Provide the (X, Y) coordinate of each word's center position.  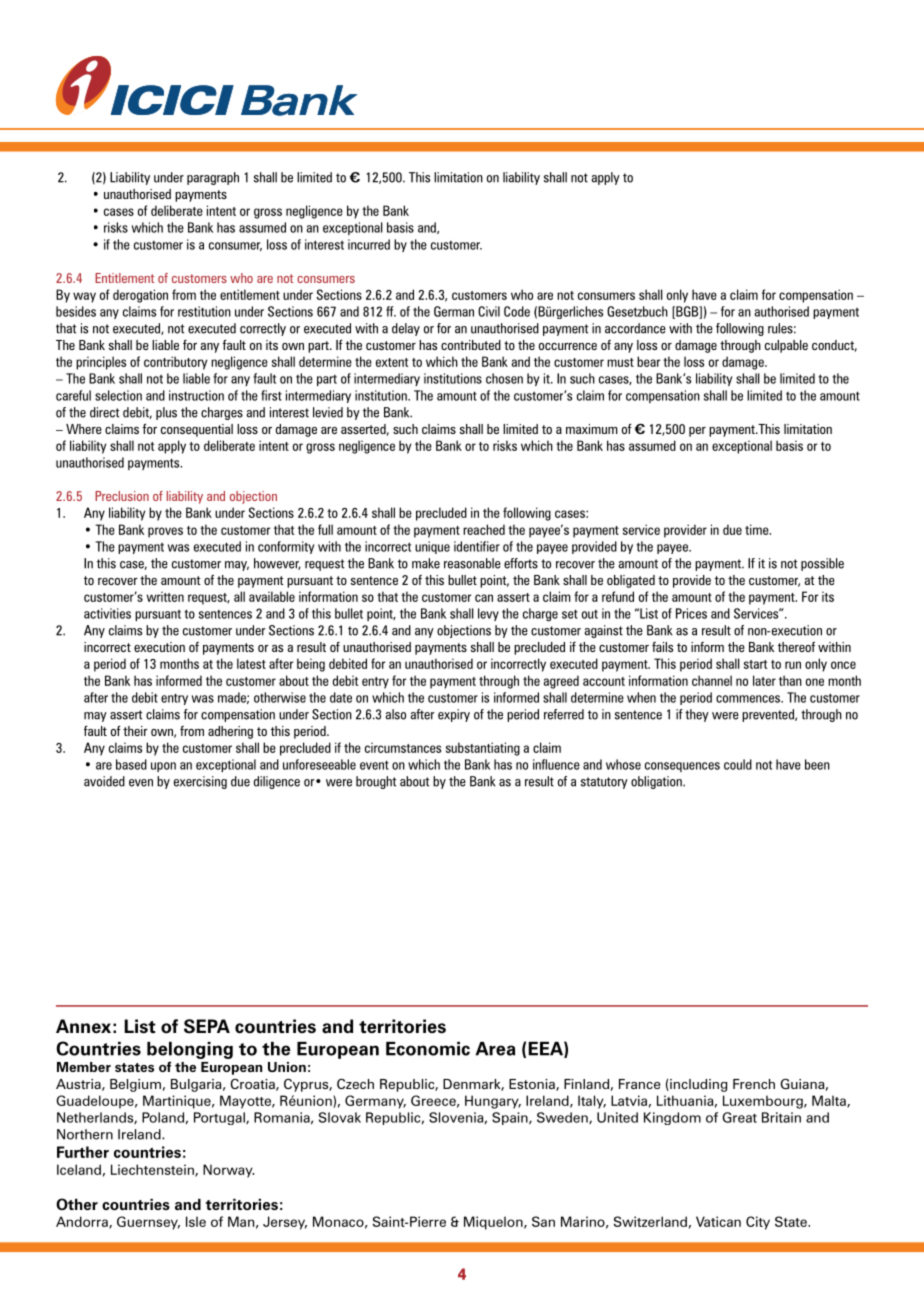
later (764, 680)
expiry (454, 715)
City (758, 1223)
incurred (369, 244)
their (135, 731)
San (543, 1221)
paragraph (213, 178)
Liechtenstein (153, 1170)
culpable (786, 346)
